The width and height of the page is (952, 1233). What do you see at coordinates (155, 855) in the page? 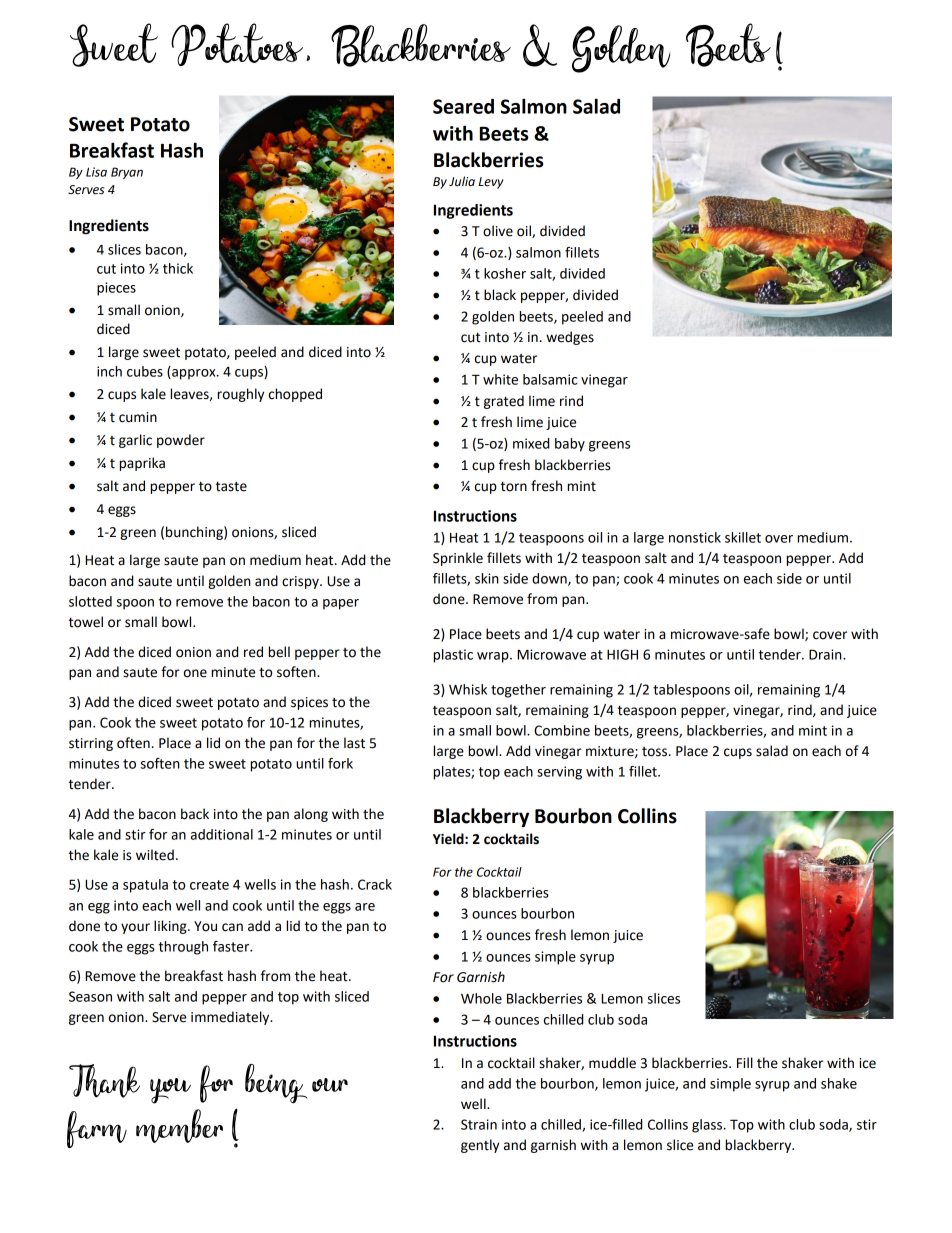
I see `wilted` at bounding box center [155, 855].
